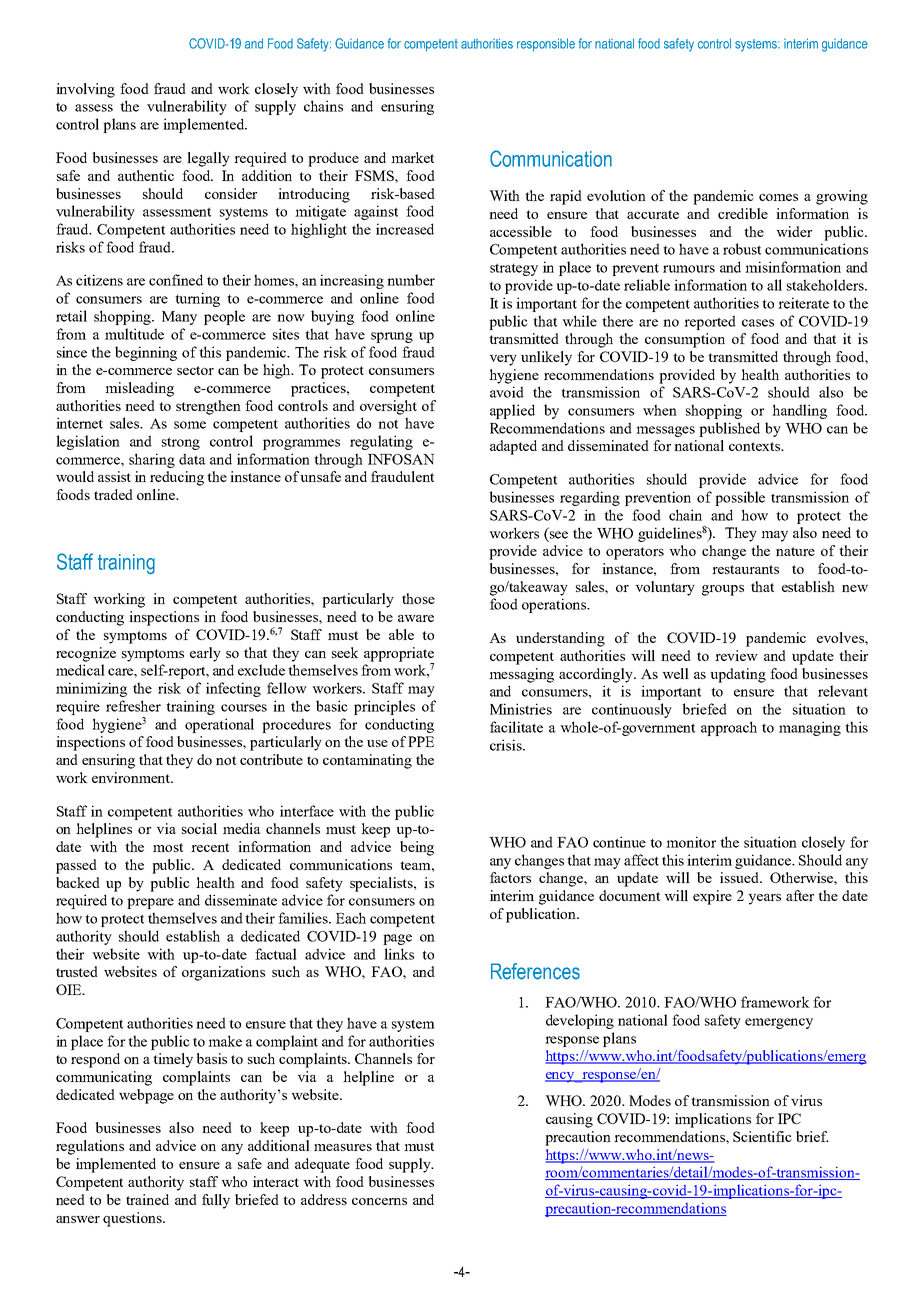 The height and width of the image is (1308, 924). I want to click on trained, so click(147, 1199).
